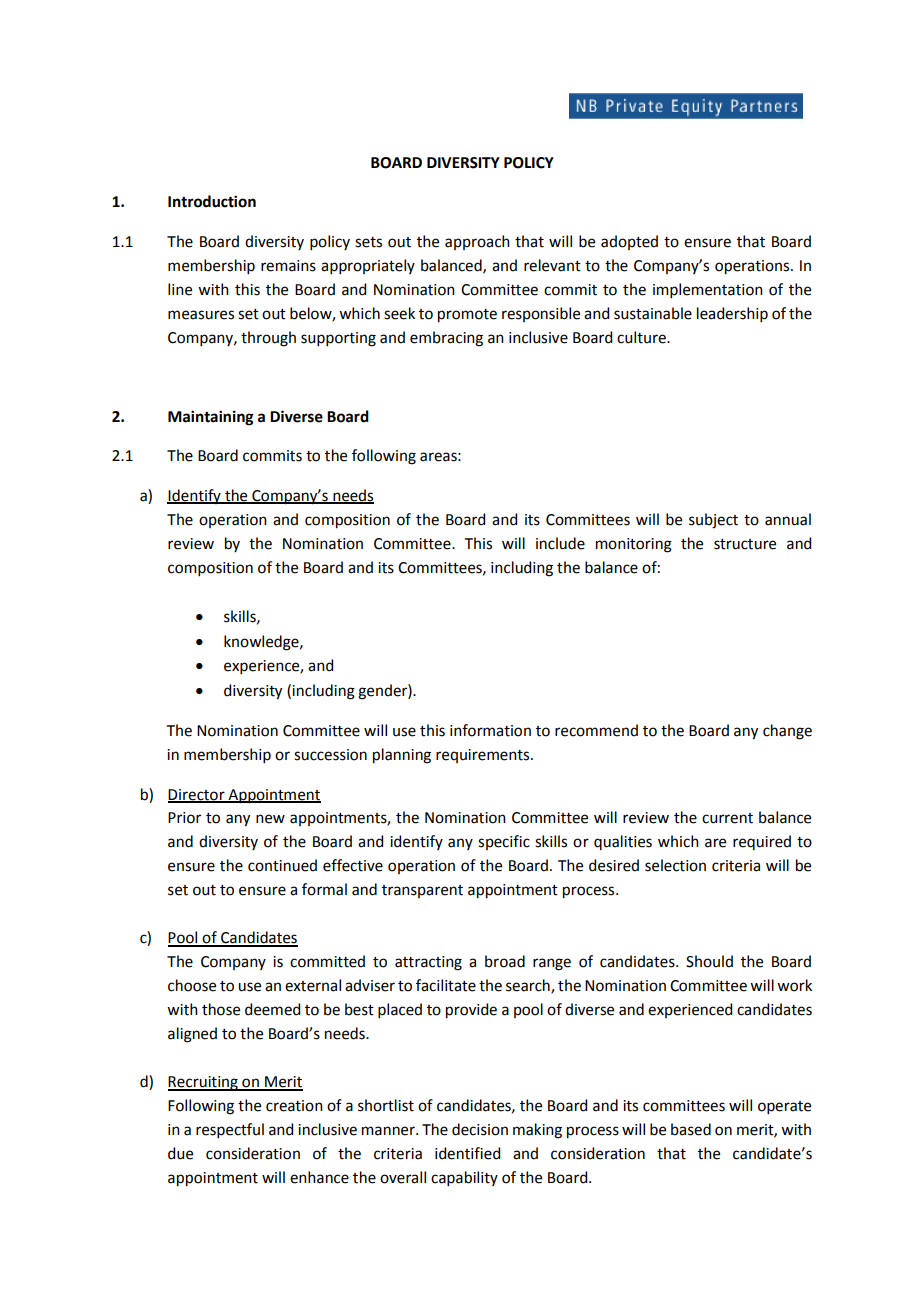  Describe the element at coordinates (212, 201) in the document. I see `Introduction` at that location.
